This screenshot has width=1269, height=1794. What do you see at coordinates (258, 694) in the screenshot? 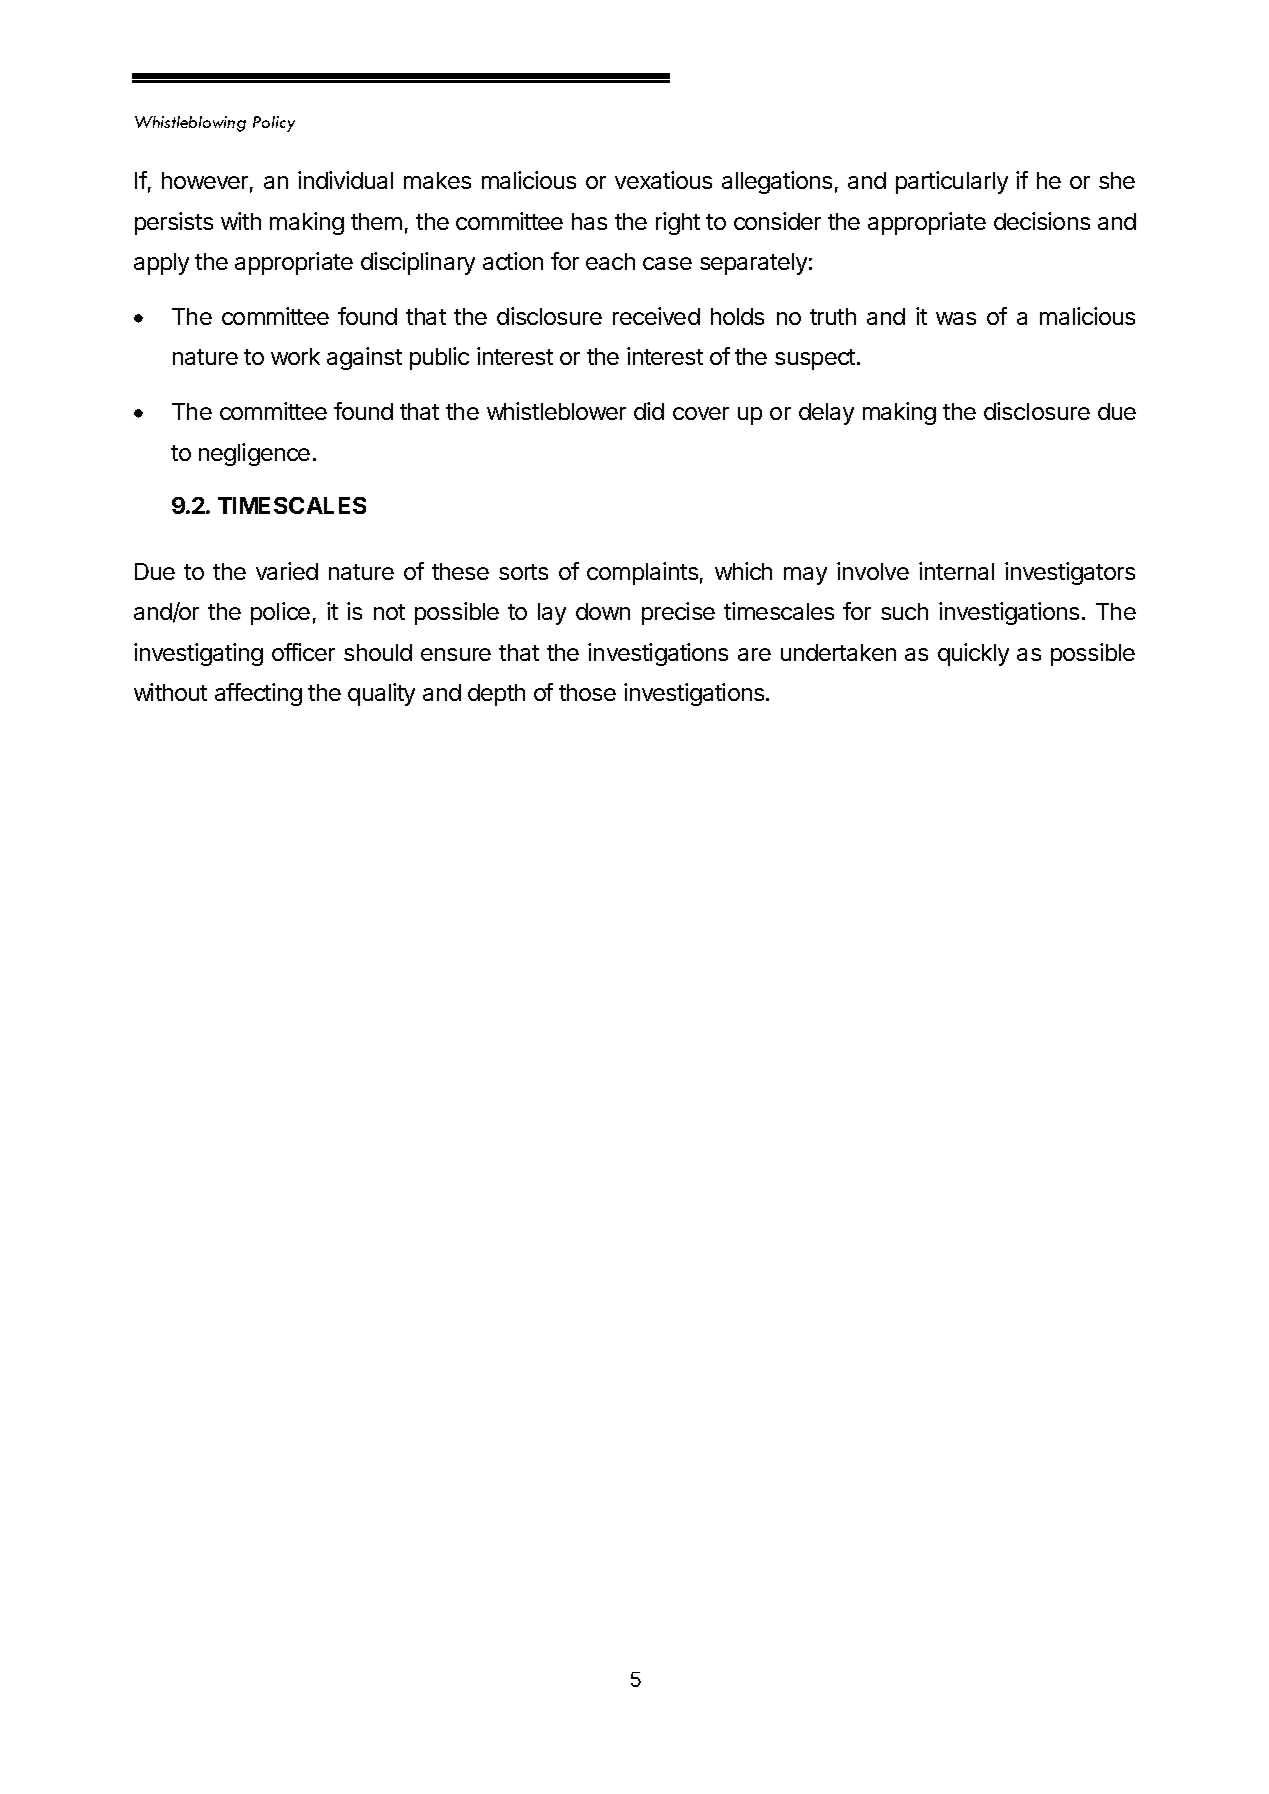
I see `affecting` at bounding box center [258, 694].
